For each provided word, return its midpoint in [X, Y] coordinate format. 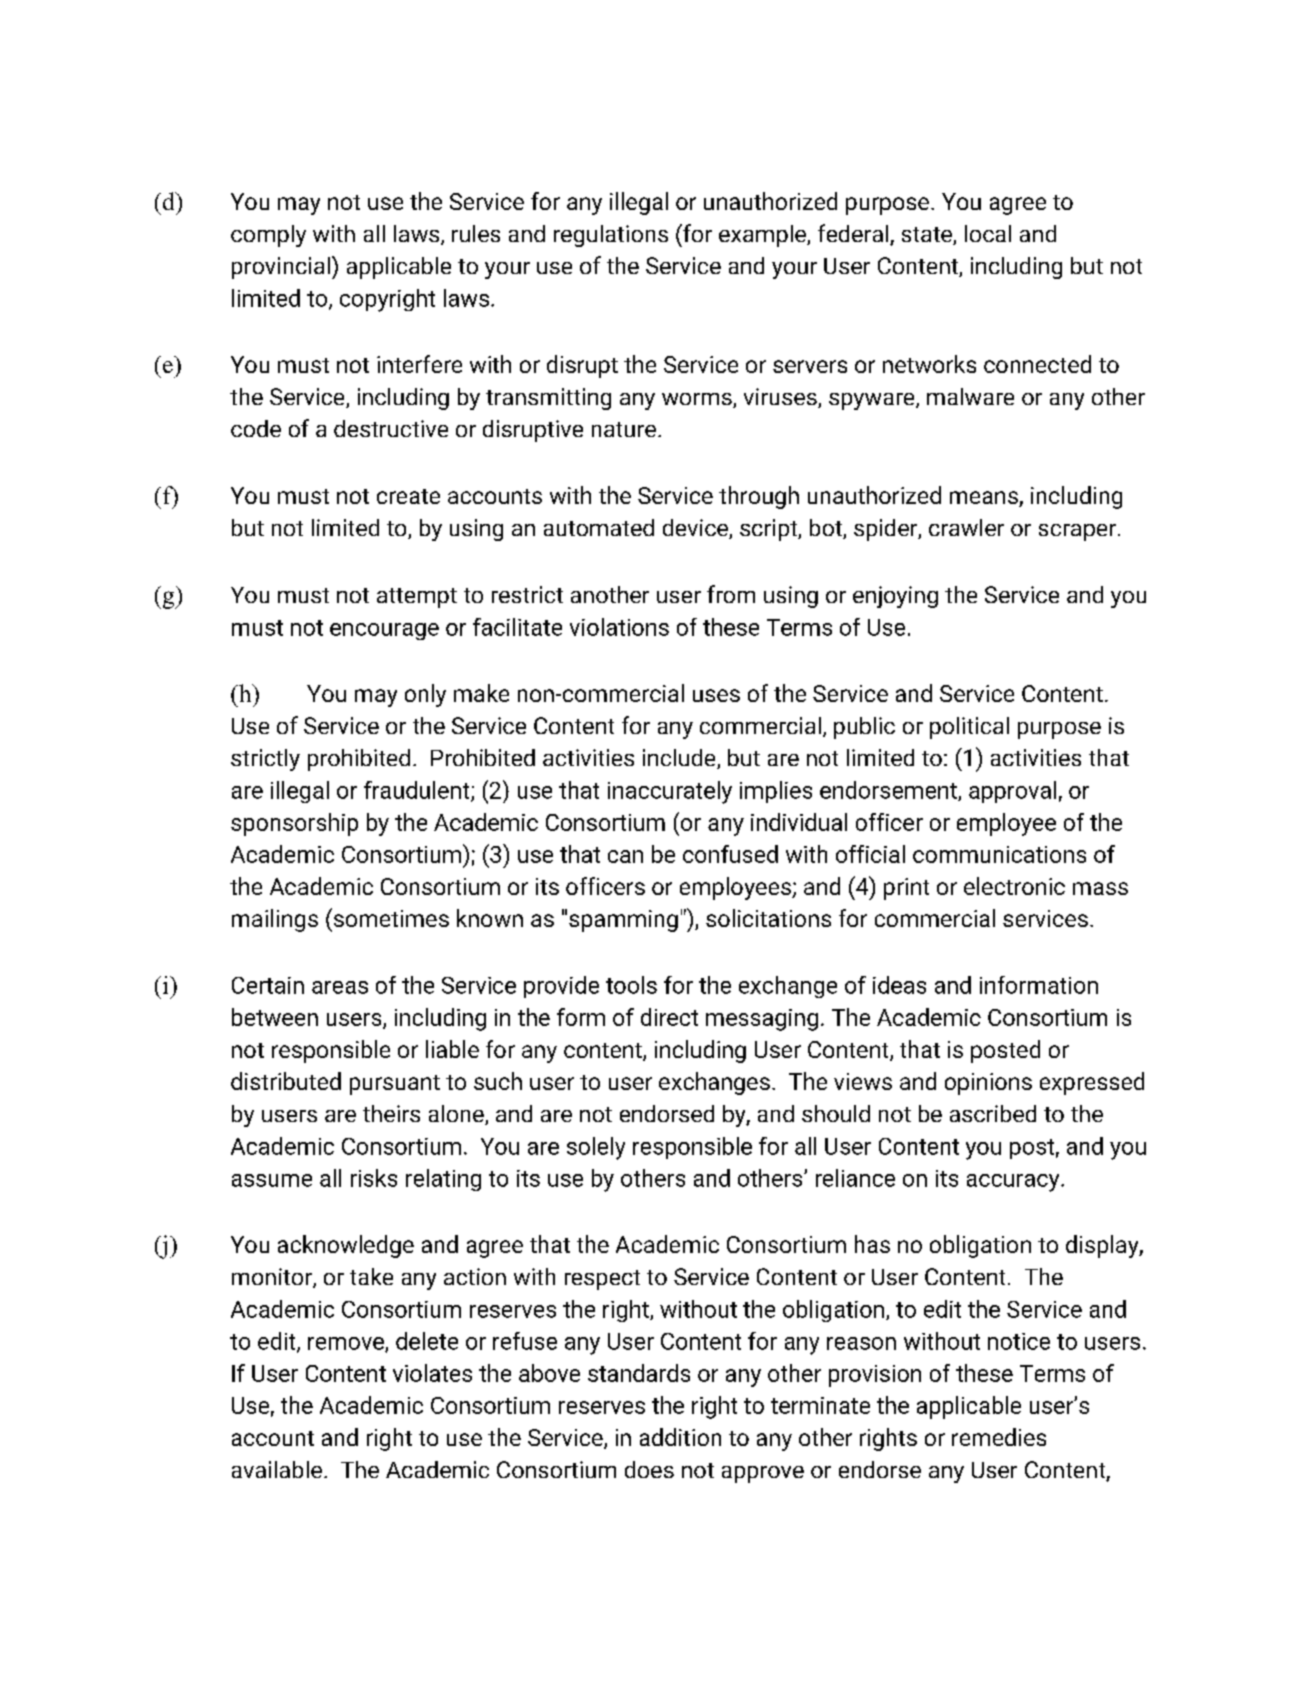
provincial [281, 268]
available [277, 1469]
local [988, 233]
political [969, 728]
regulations [611, 236]
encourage [384, 631]
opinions [988, 1084]
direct [669, 1017]
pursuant [395, 1085]
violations [619, 627]
